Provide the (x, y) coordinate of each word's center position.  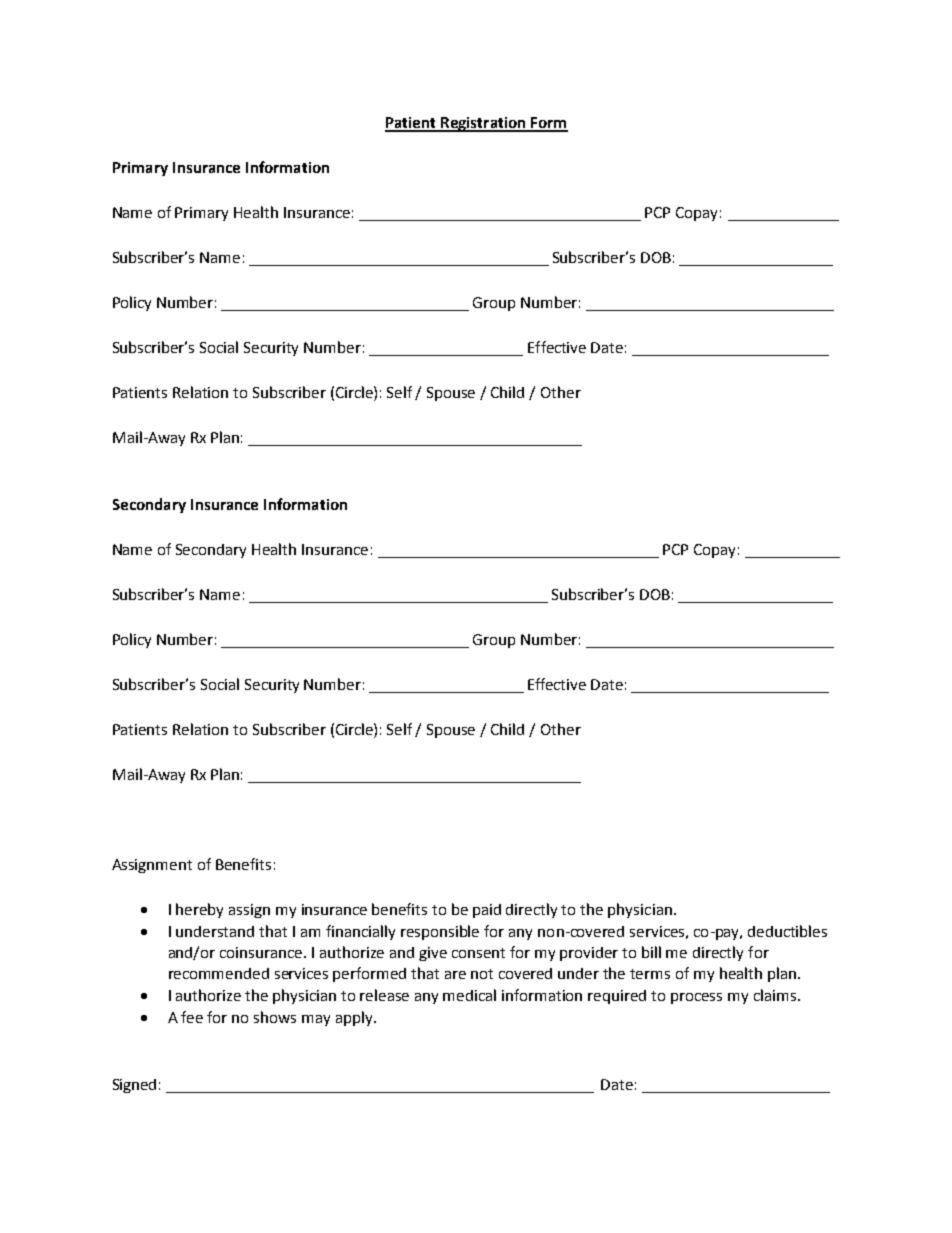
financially (360, 932)
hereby (199, 910)
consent (478, 953)
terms (650, 974)
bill (651, 952)
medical (469, 995)
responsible (440, 932)
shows (275, 1017)
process (696, 998)
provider (589, 954)
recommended (219, 973)
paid (487, 911)
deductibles (787, 931)
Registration (483, 124)
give (433, 954)
